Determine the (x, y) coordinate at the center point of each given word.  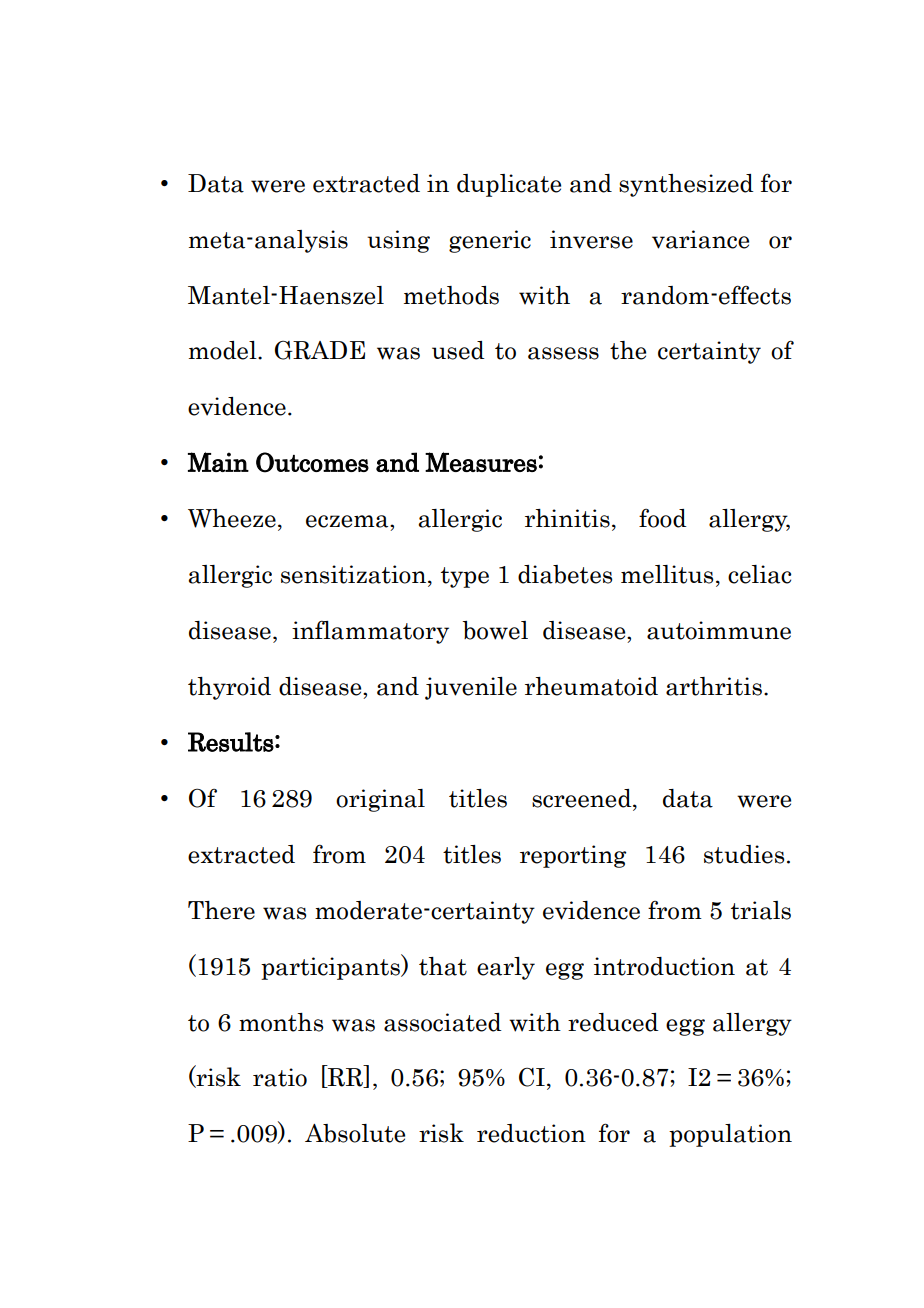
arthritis (714, 686)
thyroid (229, 688)
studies (744, 854)
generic (490, 241)
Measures (481, 462)
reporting (573, 856)
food (663, 518)
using (398, 241)
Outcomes (312, 462)
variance (700, 239)
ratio (280, 1077)
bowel (495, 630)
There (221, 910)
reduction (531, 1133)
